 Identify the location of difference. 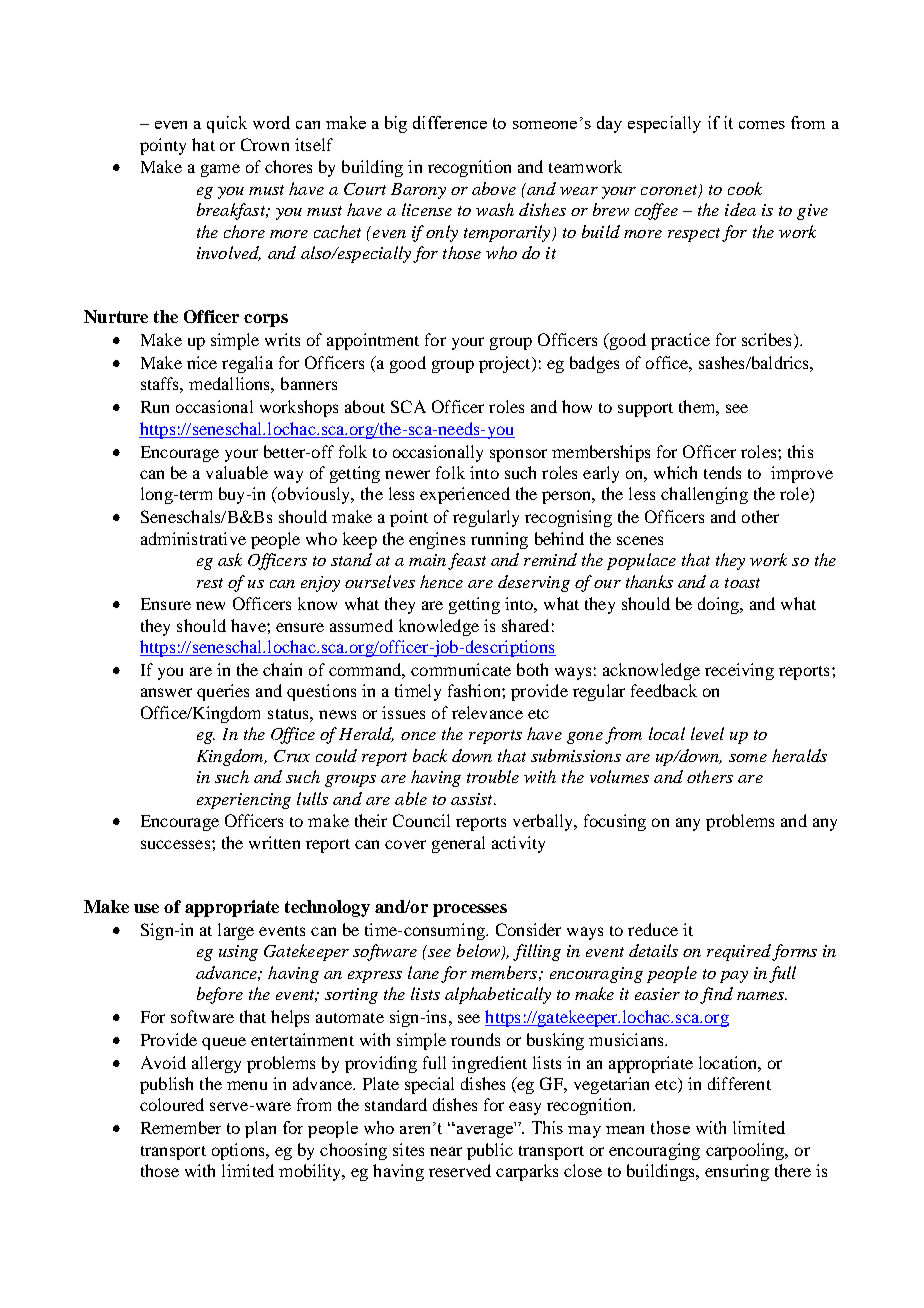
(450, 122).
